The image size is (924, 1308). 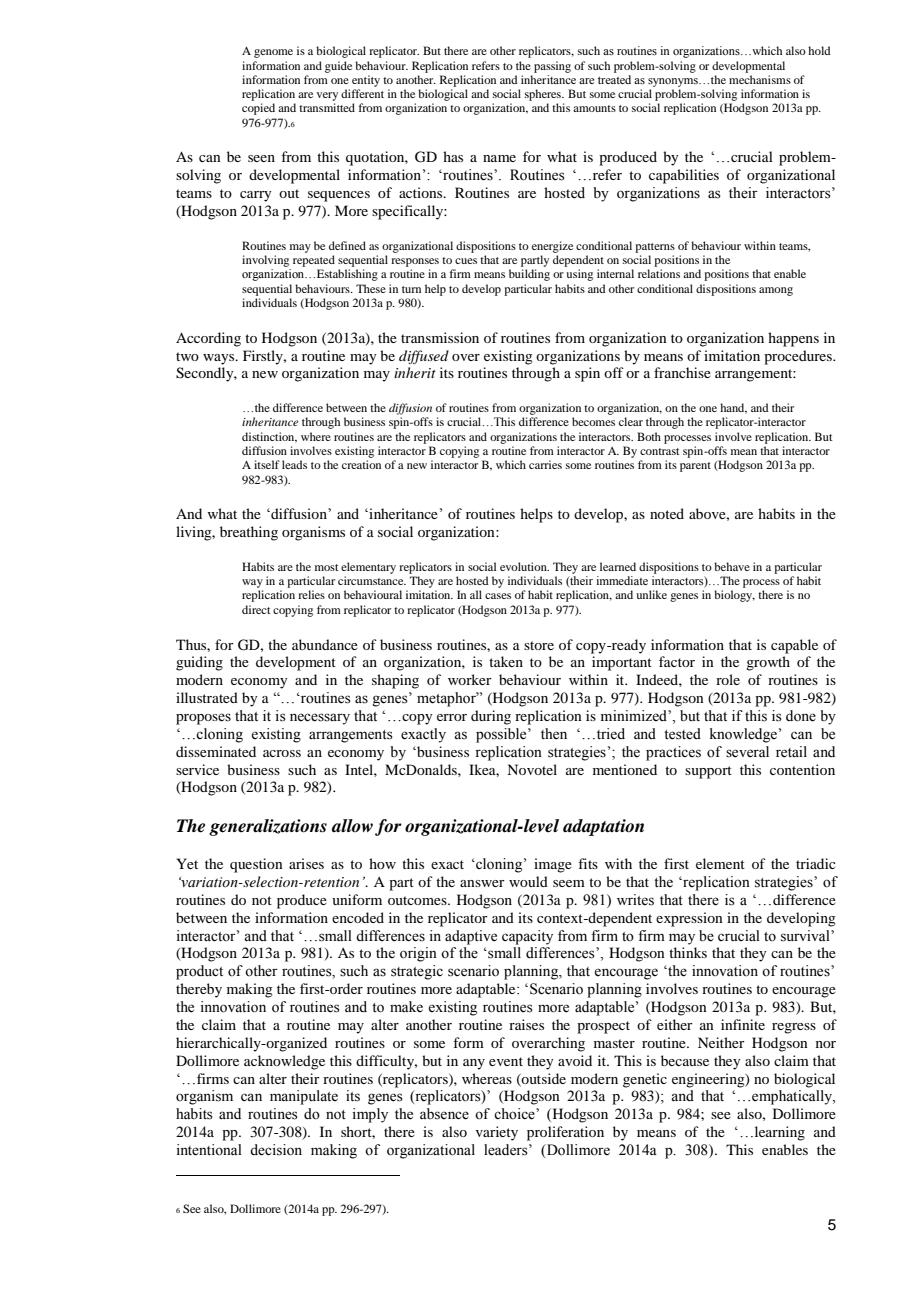 I want to click on during, so click(x=491, y=717).
